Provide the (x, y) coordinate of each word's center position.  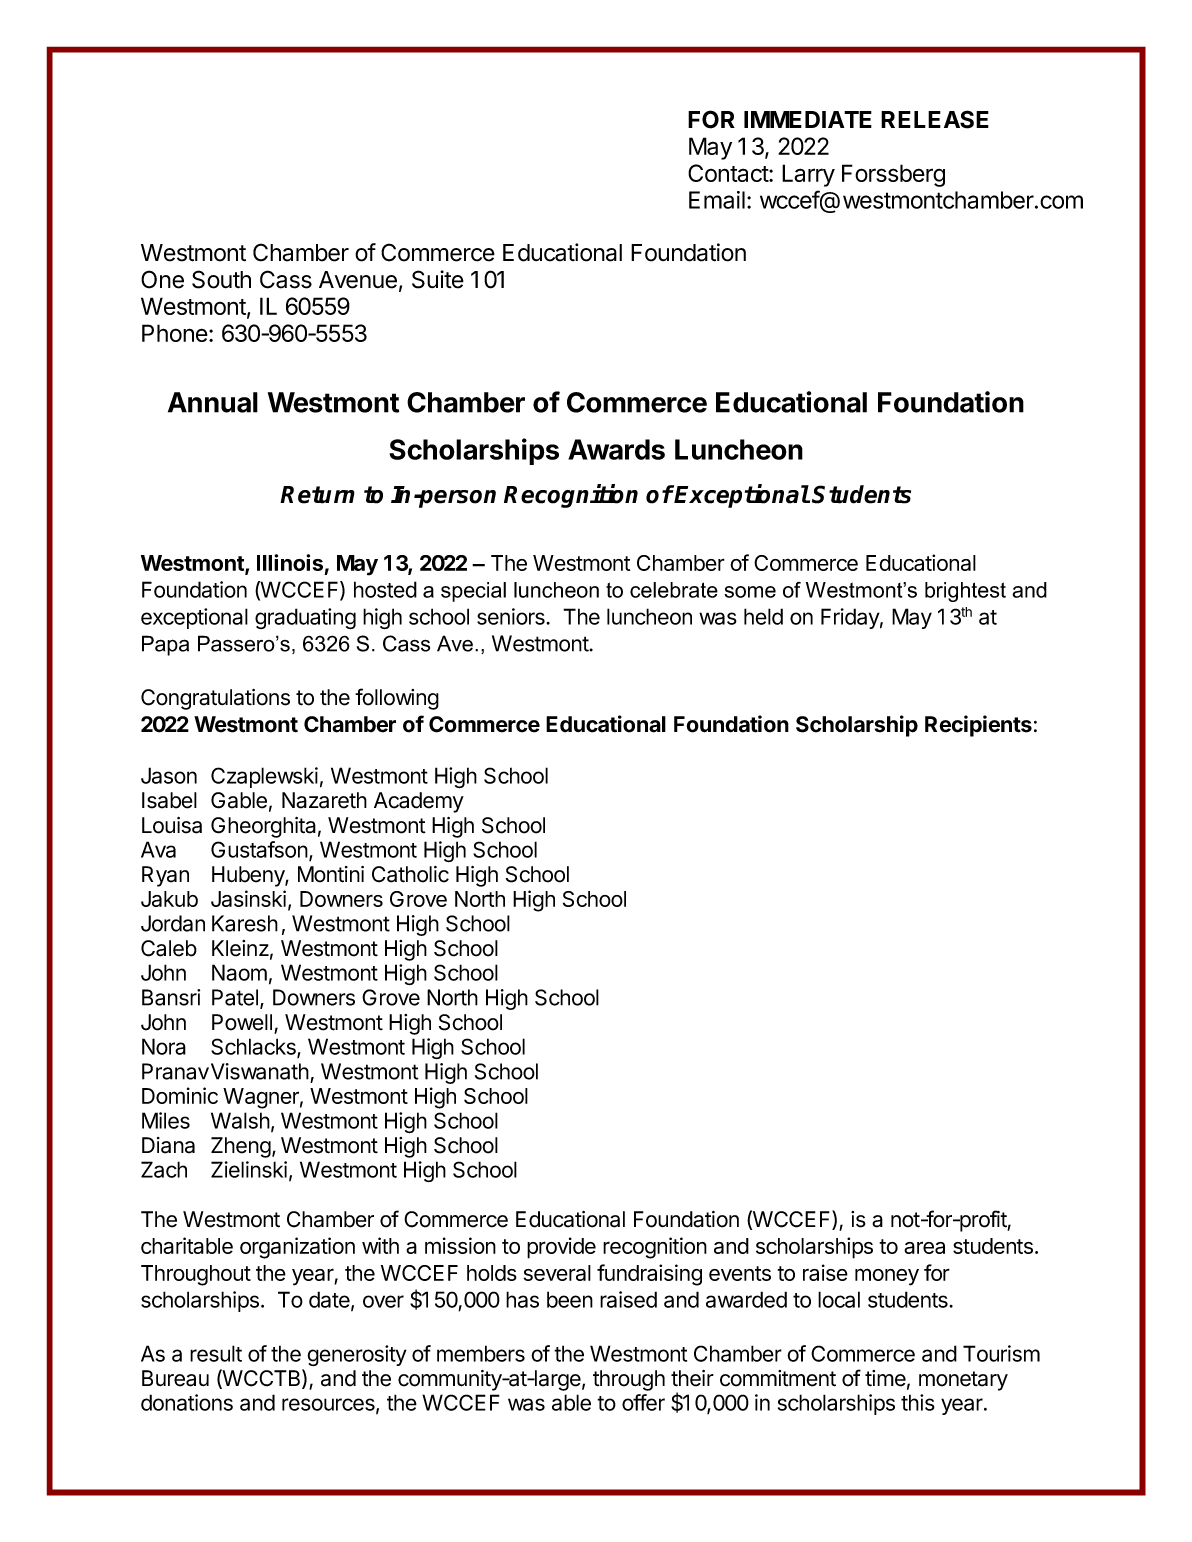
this (918, 1402)
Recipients (978, 726)
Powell (242, 1022)
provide (561, 1248)
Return (317, 495)
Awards (616, 449)
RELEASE (935, 119)
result (216, 1353)
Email (717, 200)
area (924, 1247)
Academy (419, 802)
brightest (965, 592)
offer (643, 1402)
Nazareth (324, 800)
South (221, 279)
